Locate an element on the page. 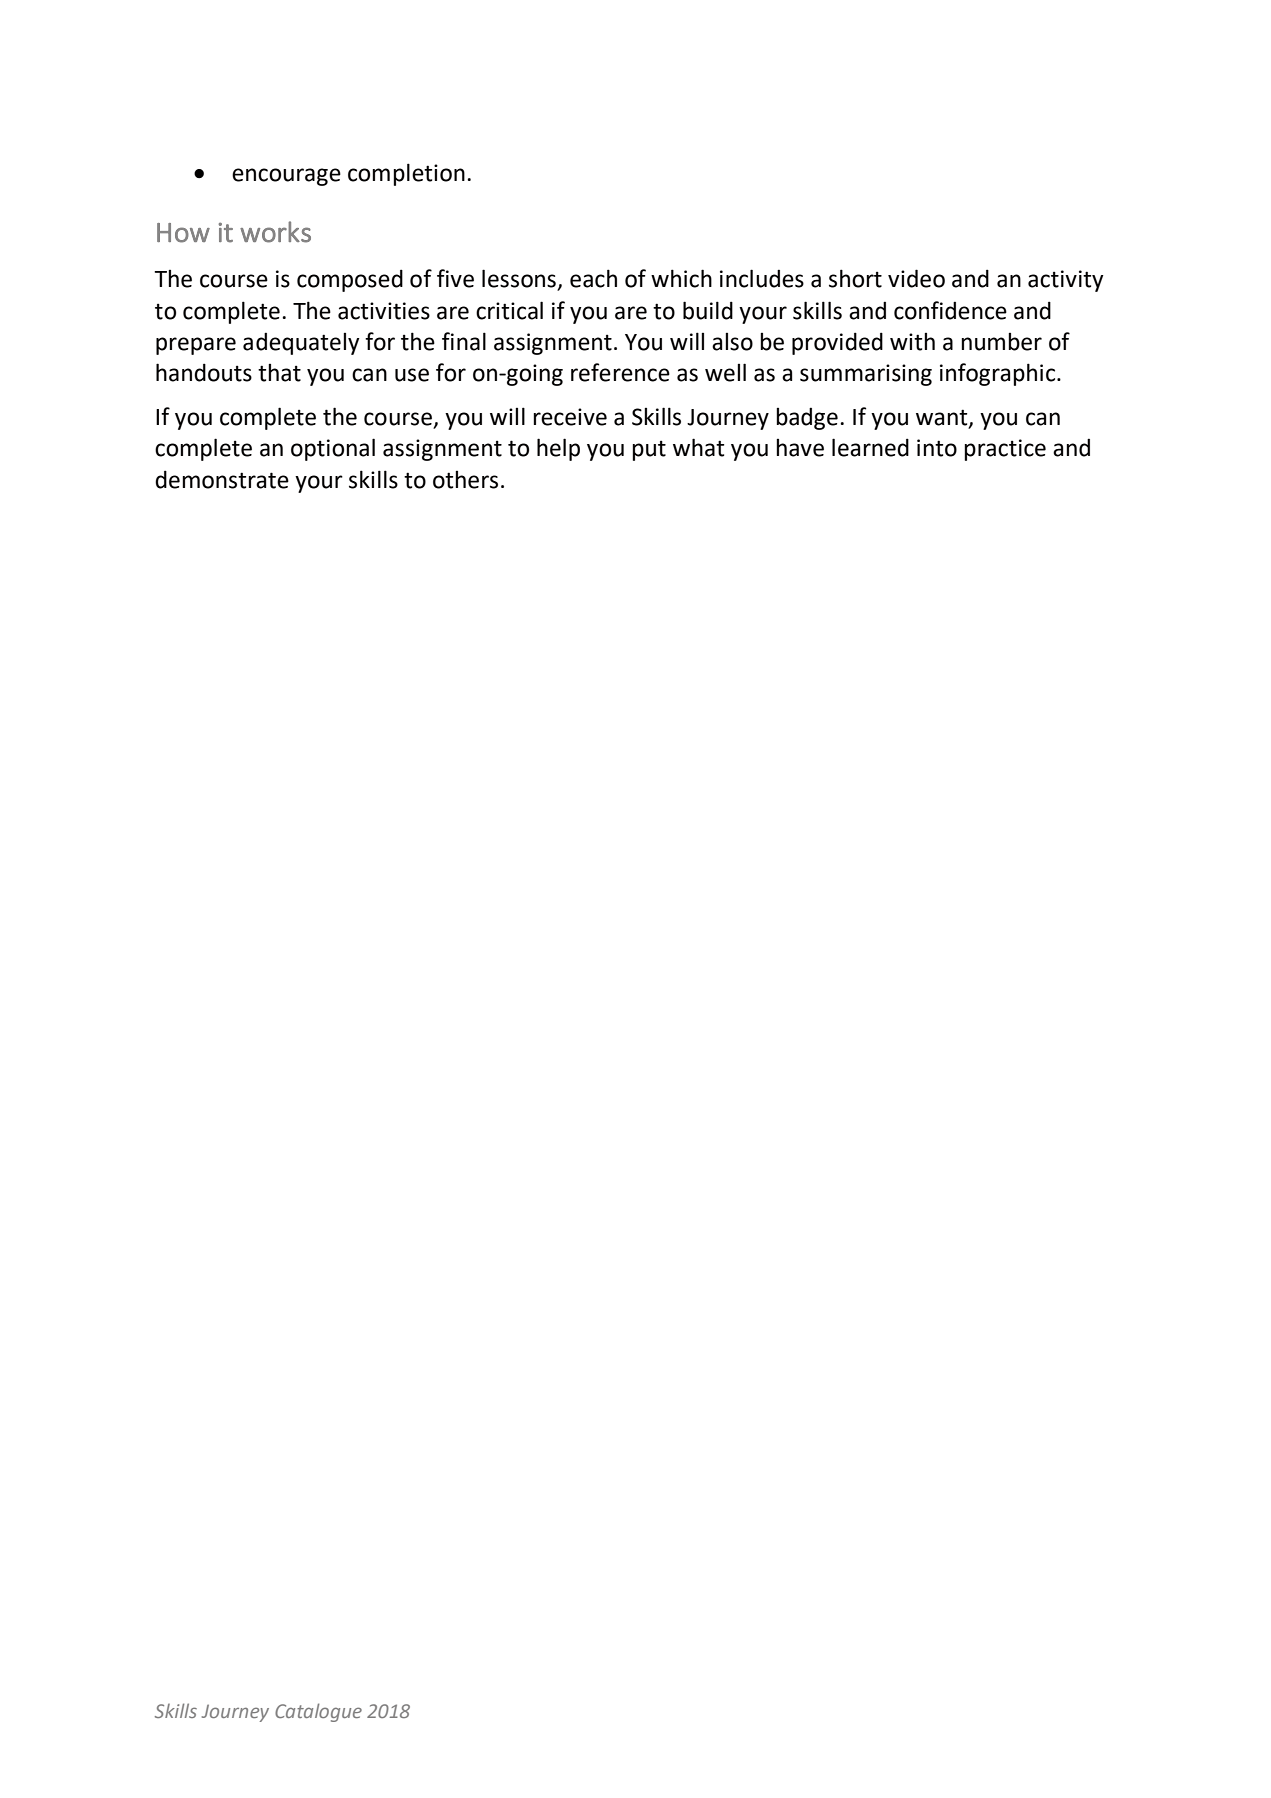 This document has height=1798, width=1271. demonstrate is located at coordinates (222, 479).
